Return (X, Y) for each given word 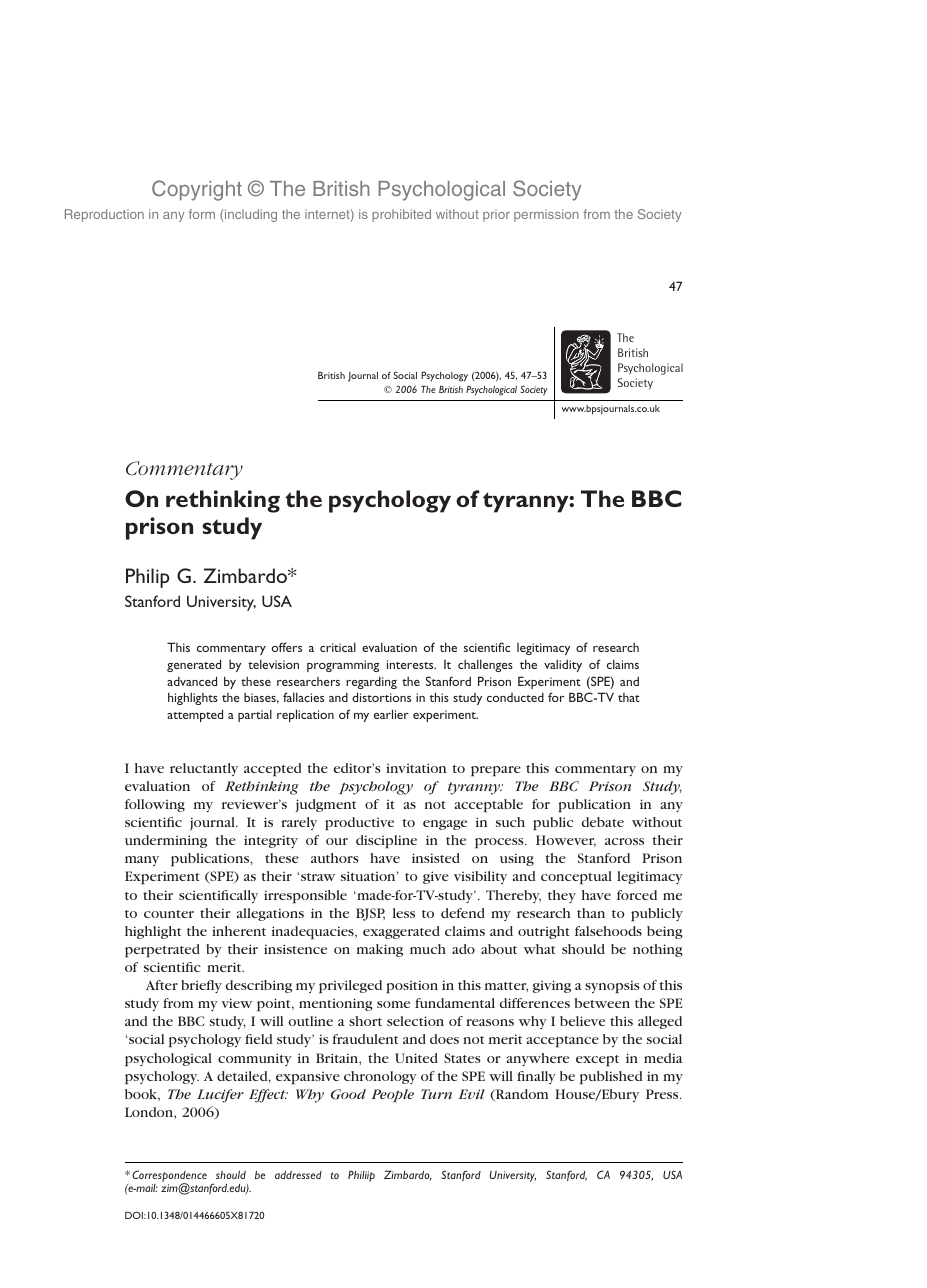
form (202, 214)
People (393, 1095)
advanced (192, 681)
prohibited (401, 215)
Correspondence (169, 1177)
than (591, 913)
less (404, 913)
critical (338, 647)
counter (169, 914)
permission (546, 215)
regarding (371, 682)
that (629, 697)
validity (563, 665)
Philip (148, 578)
